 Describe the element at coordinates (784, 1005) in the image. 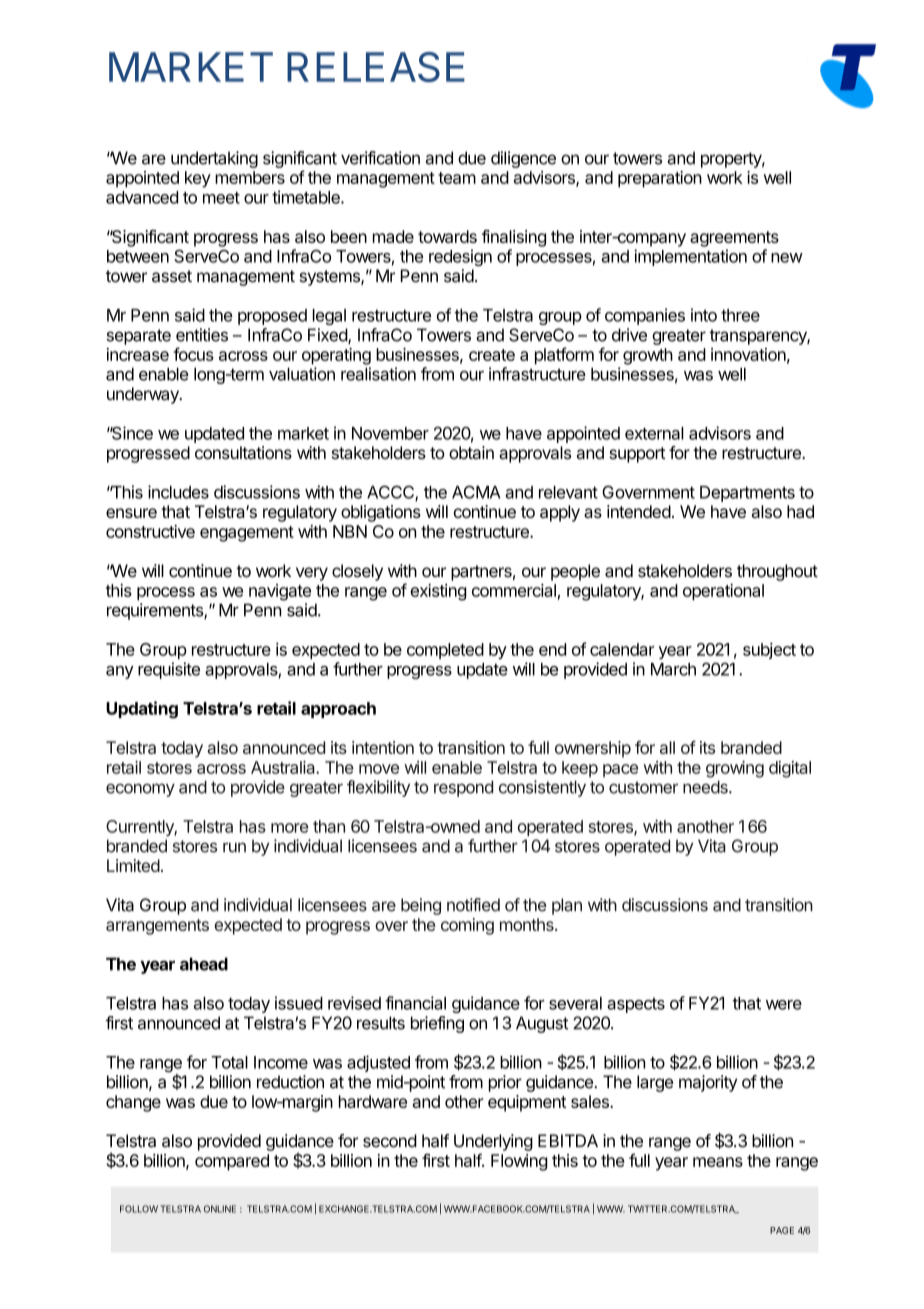

I see `were` at that location.
